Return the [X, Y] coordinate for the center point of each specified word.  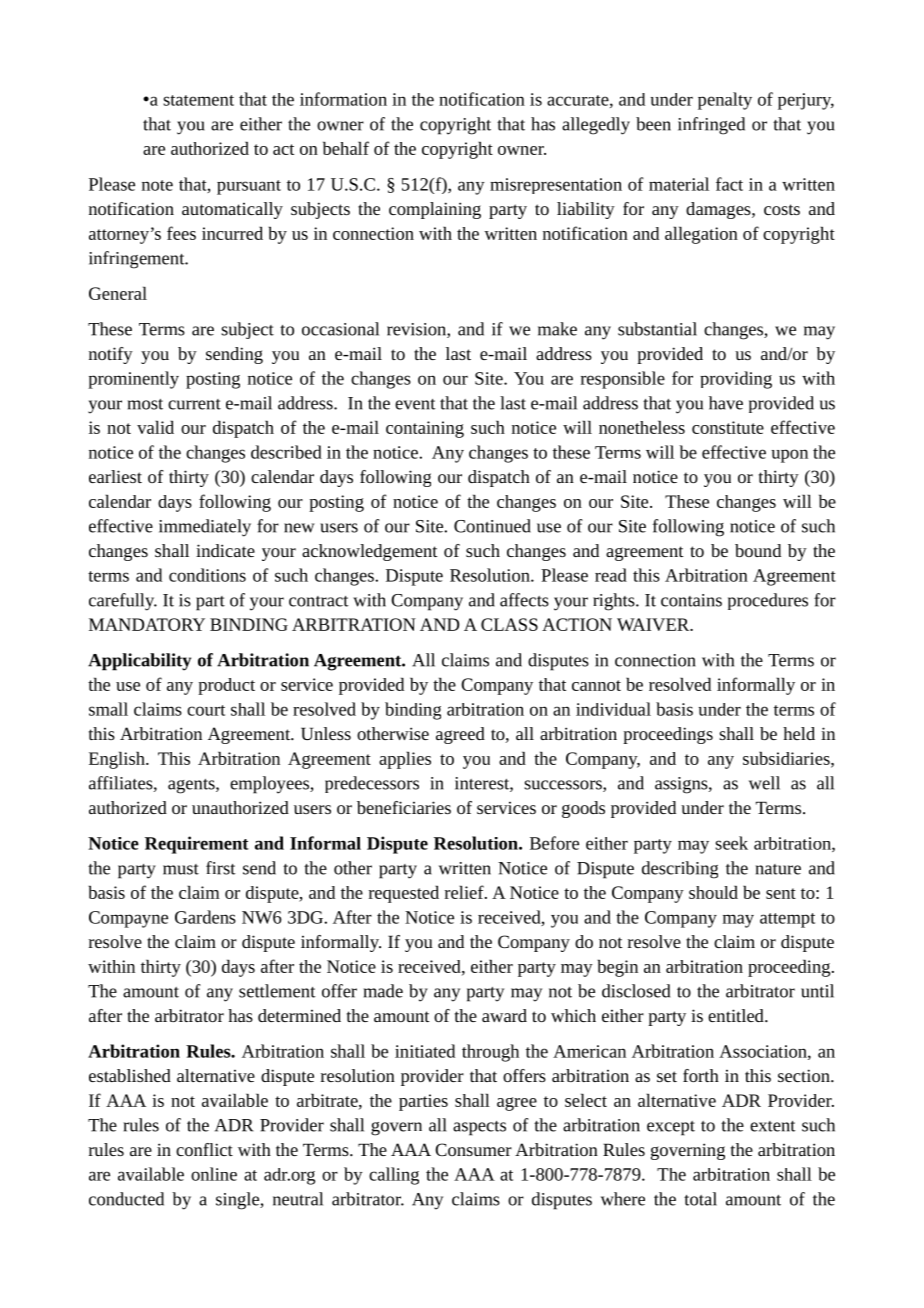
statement [198, 100]
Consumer [473, 1149]
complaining [435, 210]
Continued [492, 526]
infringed [711, 126]
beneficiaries [404, 807]
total [700, 1199]
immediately [205, 528]
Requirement [197, 845]
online [214, 1174]
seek [731, 843]
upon [789, 456]
